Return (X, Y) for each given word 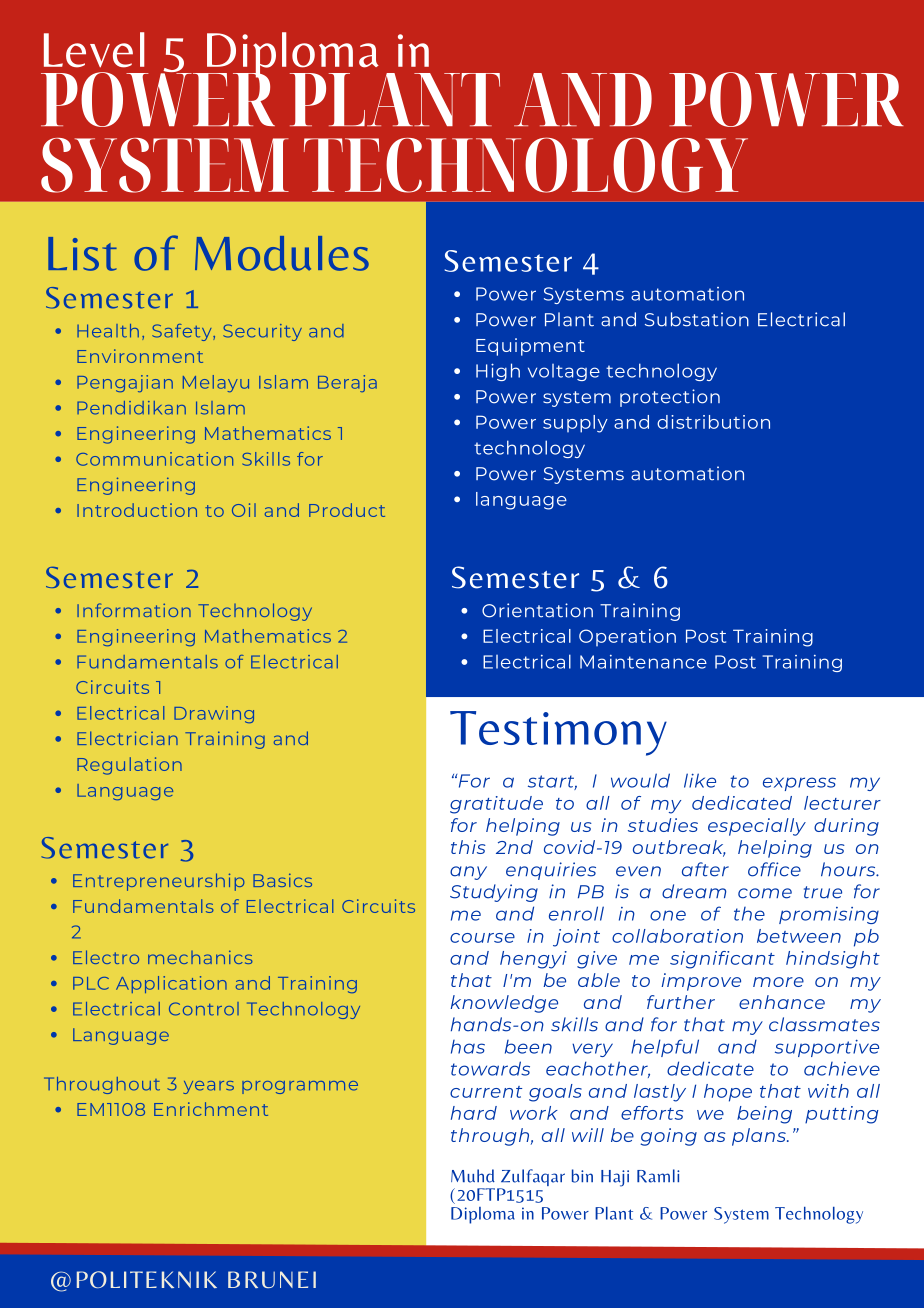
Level (94, 50)
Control (204, 1009)
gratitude (496, 805)
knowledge (504, 1004)
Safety (183, 332)
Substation (697, 319)
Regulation (129, 766)
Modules (282, 253)
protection (670, 398)
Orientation (537, 610)
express (799, 784)
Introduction (137, 510)
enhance (782, 1002)
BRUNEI (272, 1279)
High (498, 372)
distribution (713, 422)
